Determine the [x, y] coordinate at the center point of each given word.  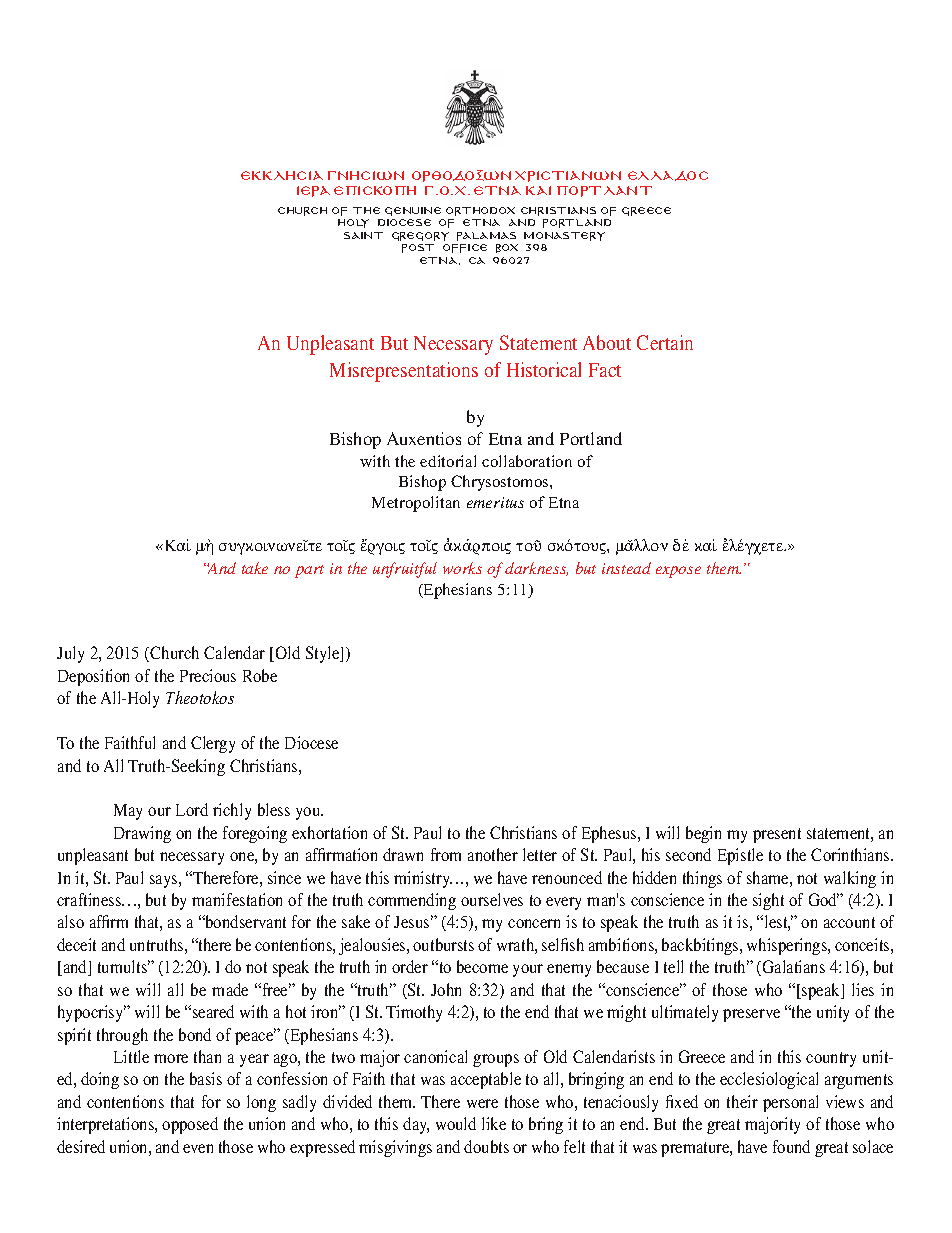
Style [324, 654]
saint [363, 235]
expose [678, 572]
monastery [564, 236]
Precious [208, 675]
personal [790, 1103]
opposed [190, 1125]
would [456, 1123]
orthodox [480, 211]
